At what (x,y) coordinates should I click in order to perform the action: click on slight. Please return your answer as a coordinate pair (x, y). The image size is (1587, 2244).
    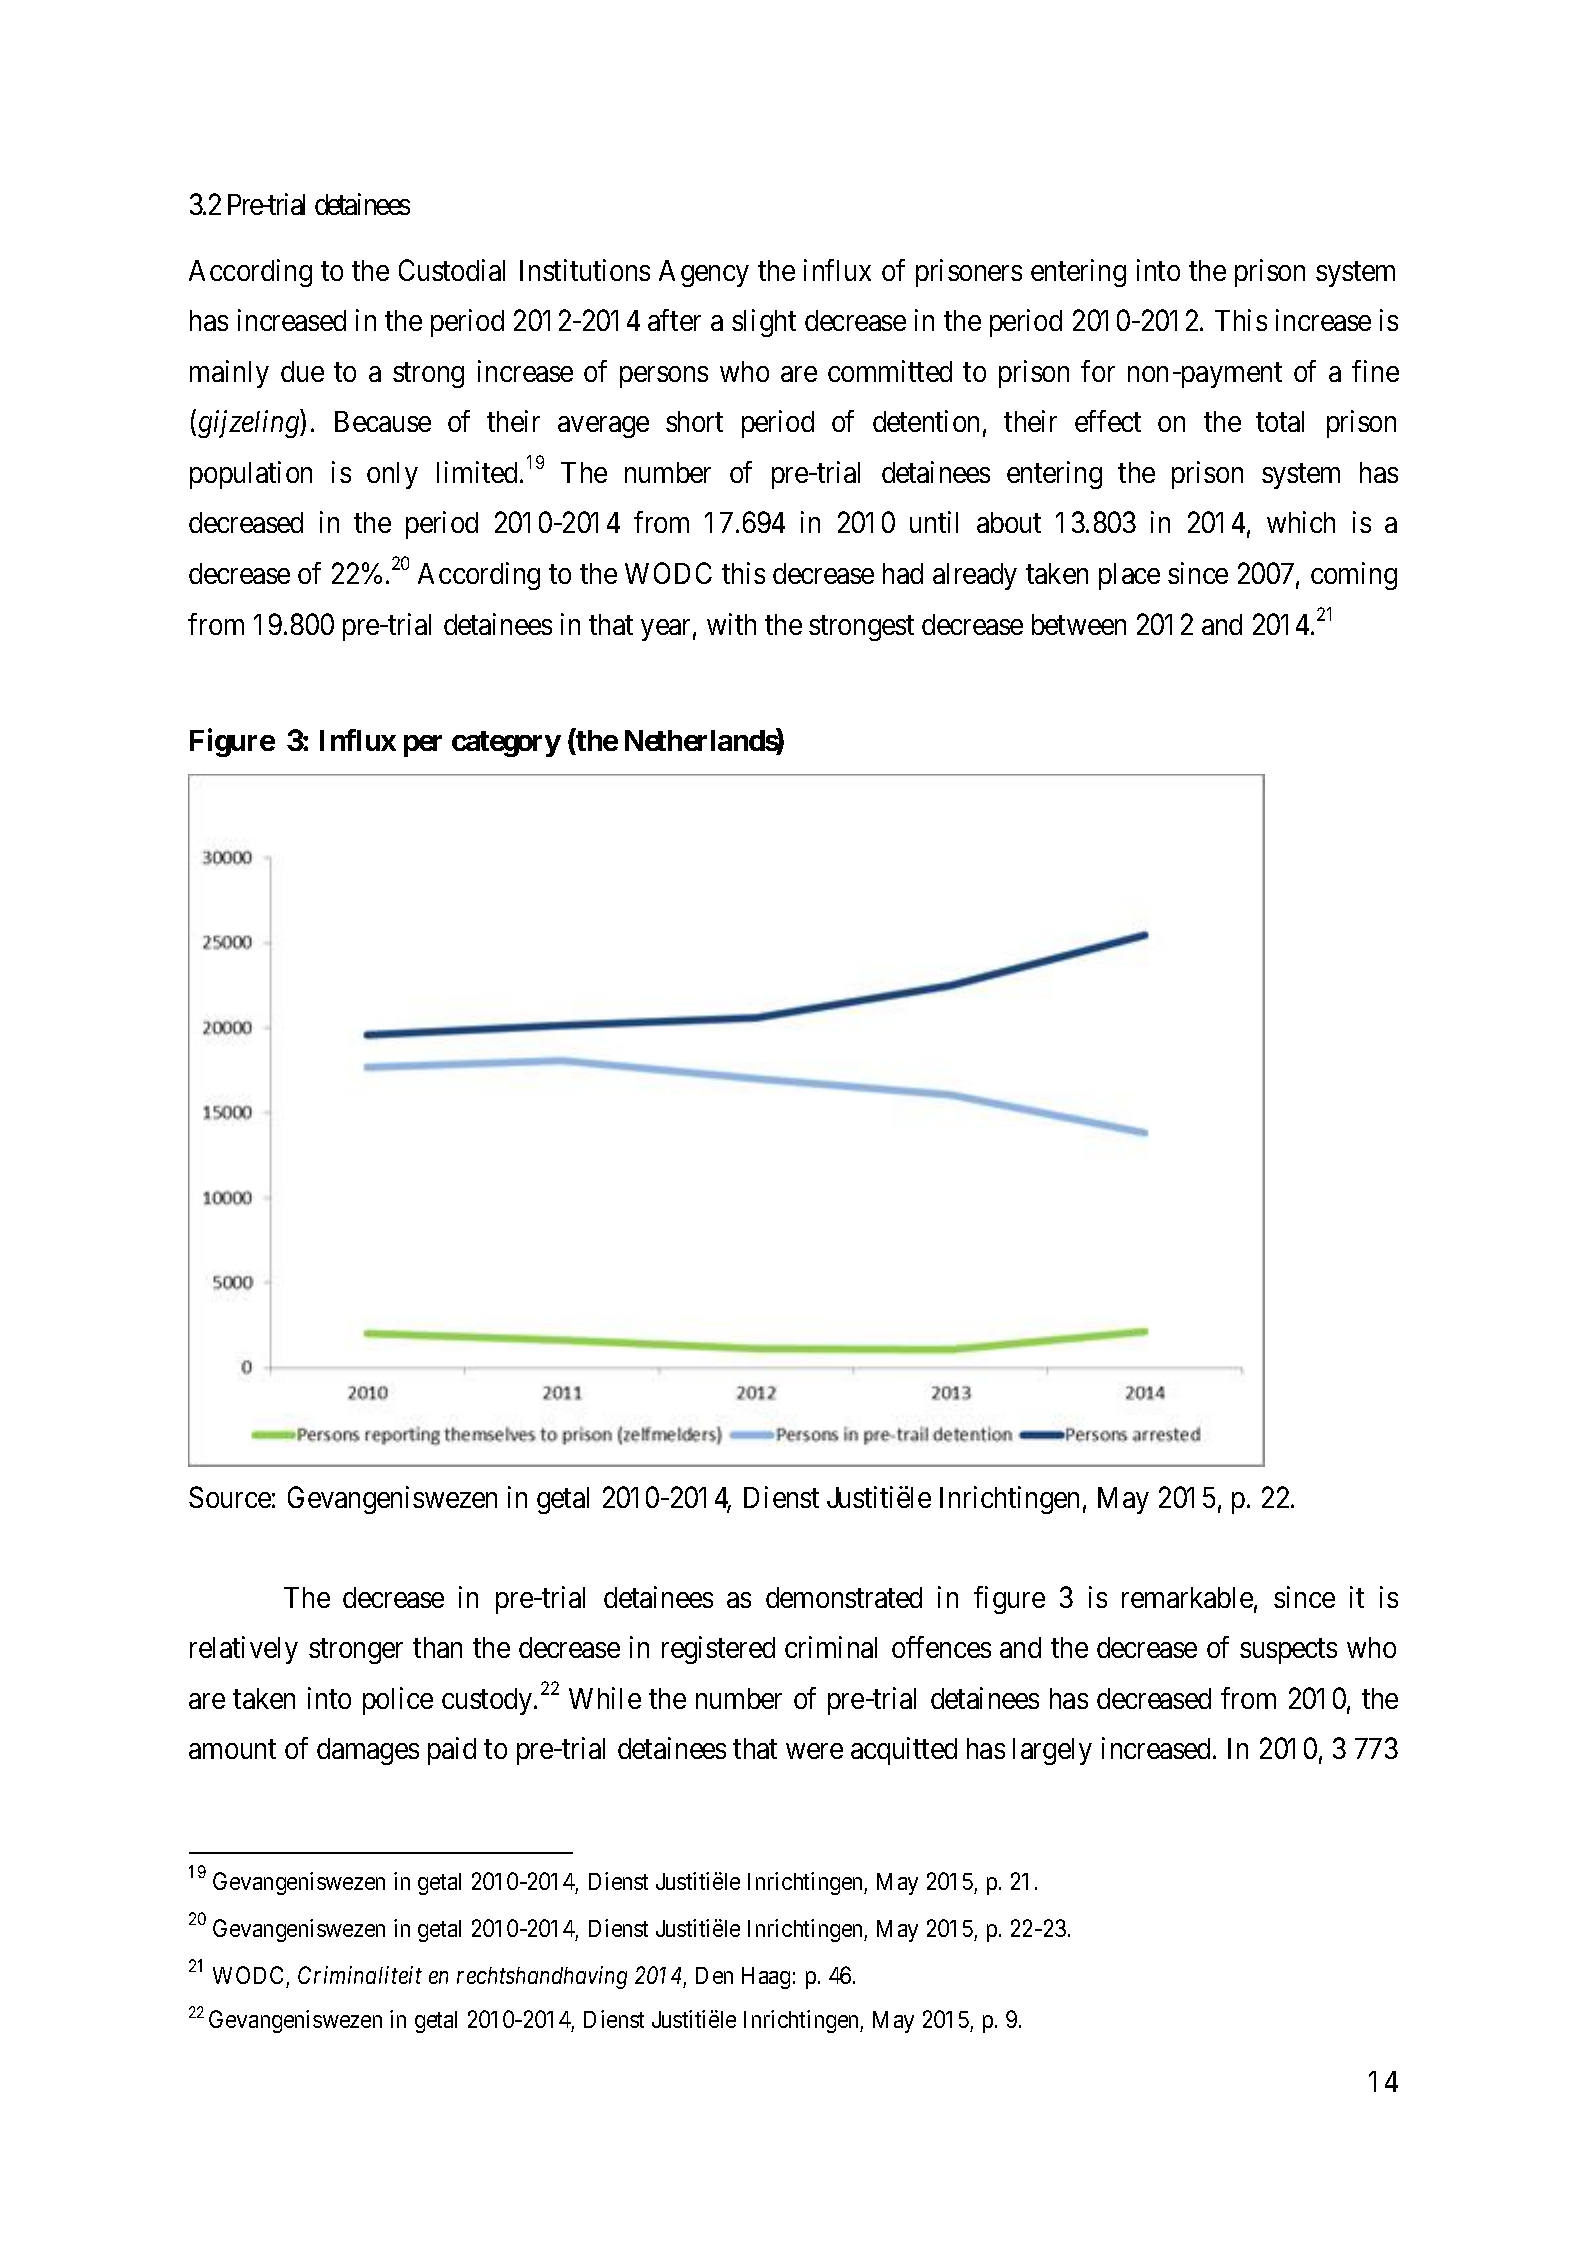
    Looking at the image, I should click on (764, 323).
